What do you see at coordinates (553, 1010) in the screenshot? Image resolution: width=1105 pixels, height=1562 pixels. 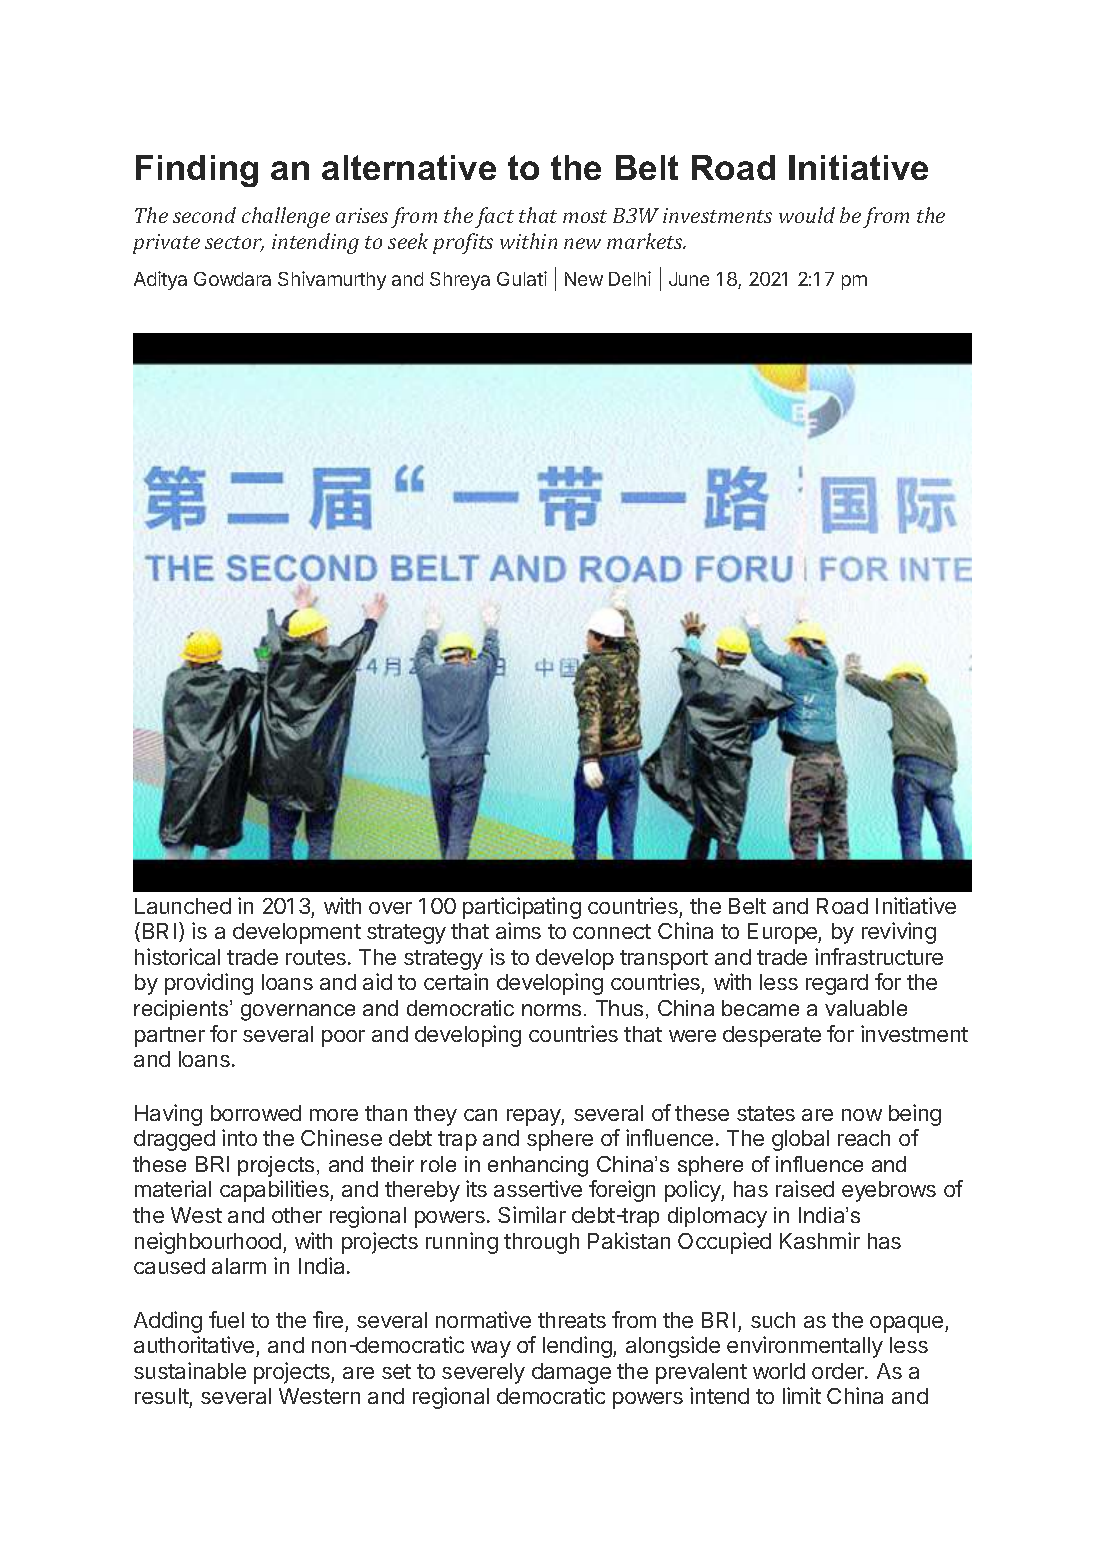 I see `norms` at bounding box center [553, 1010].
